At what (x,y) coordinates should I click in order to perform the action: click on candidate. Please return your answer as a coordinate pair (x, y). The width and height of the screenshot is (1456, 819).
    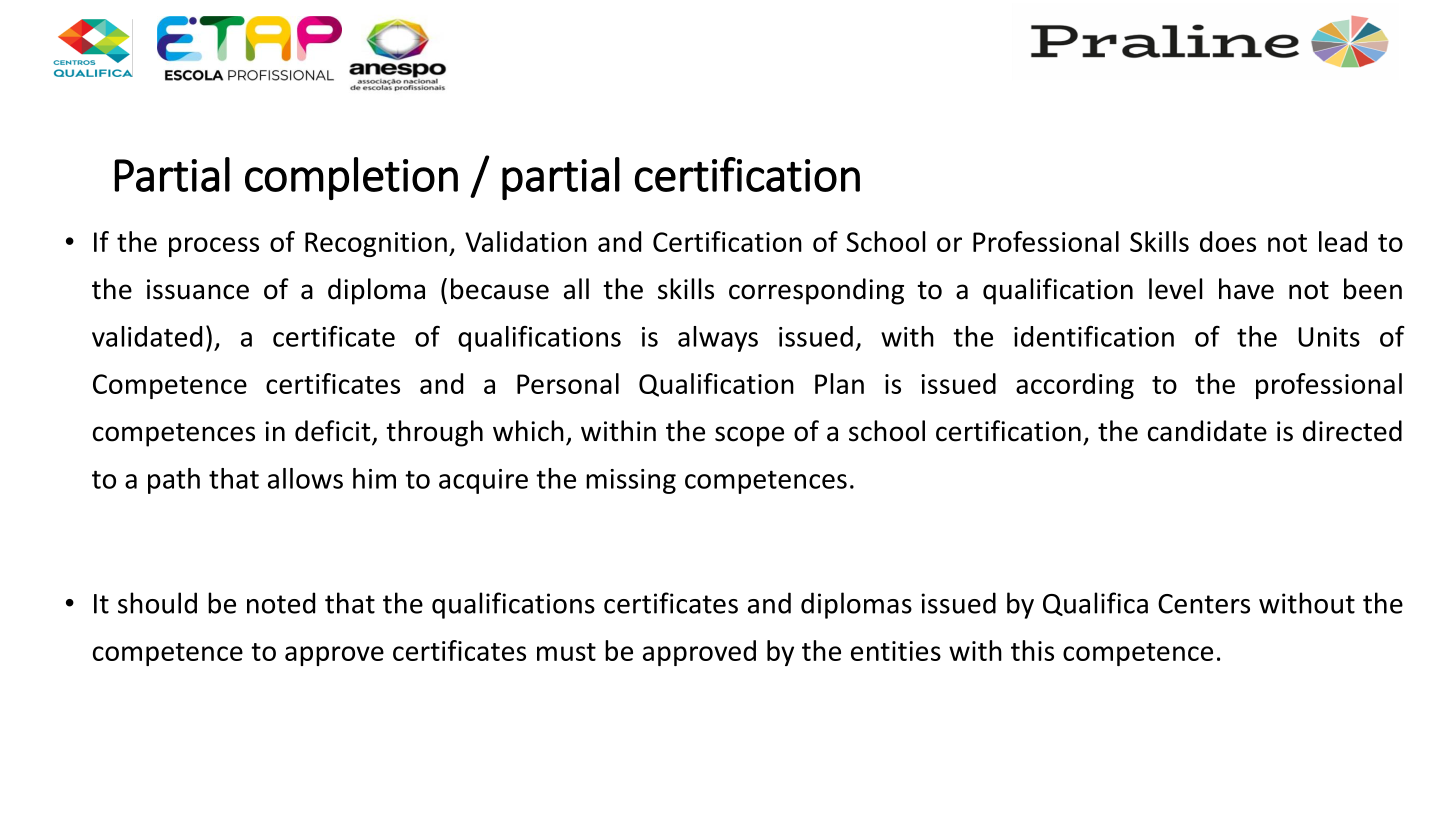
    Looking at the image, I should click on (1207, 431).
